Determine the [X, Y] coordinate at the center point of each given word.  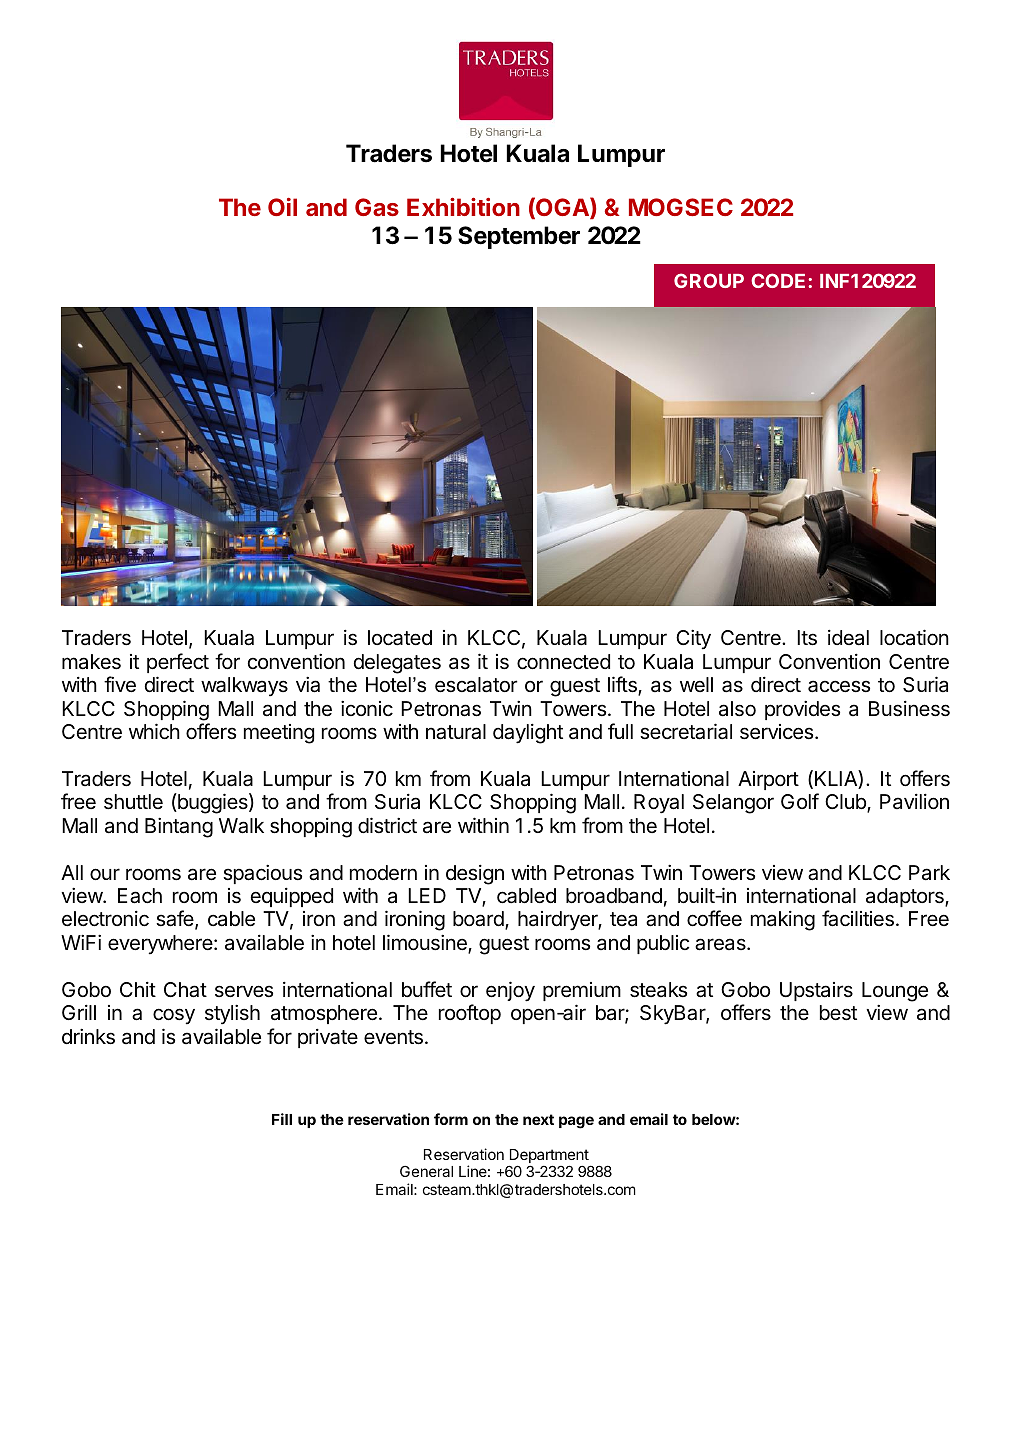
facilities [858, 918]
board [479, 920]
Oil [282, 207]
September [519, 237]
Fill [282, 1119]
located [400, 638]
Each [140, 896]
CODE [778, 280]
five [120, 684]
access [839, 686]
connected [563, 662]
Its [807, 638]
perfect [178, 663]
